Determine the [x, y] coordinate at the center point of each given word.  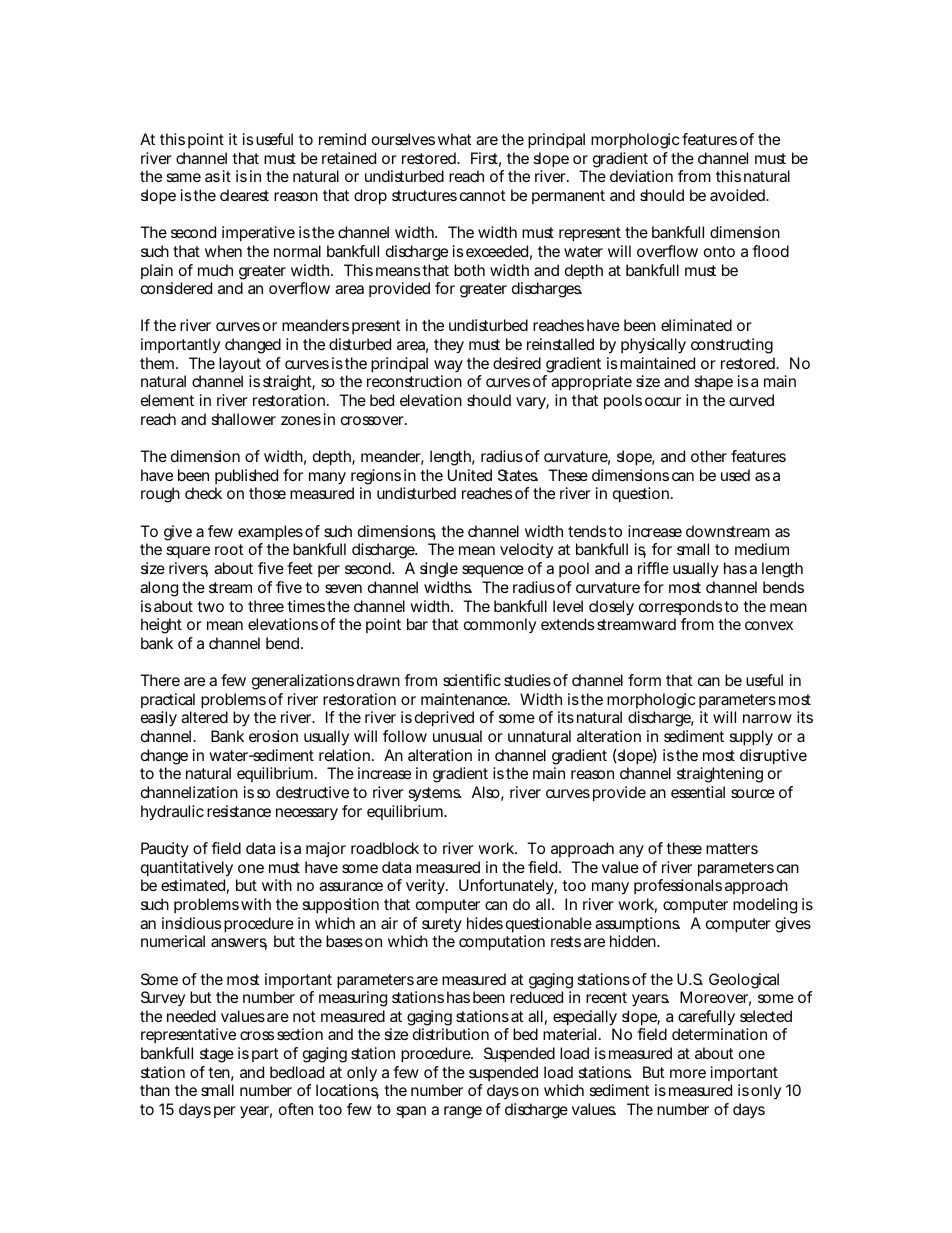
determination [719, 1034]
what [455, 139]
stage [217, 1055]
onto [719, 251]
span [411, 1112]
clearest [244, 195]
